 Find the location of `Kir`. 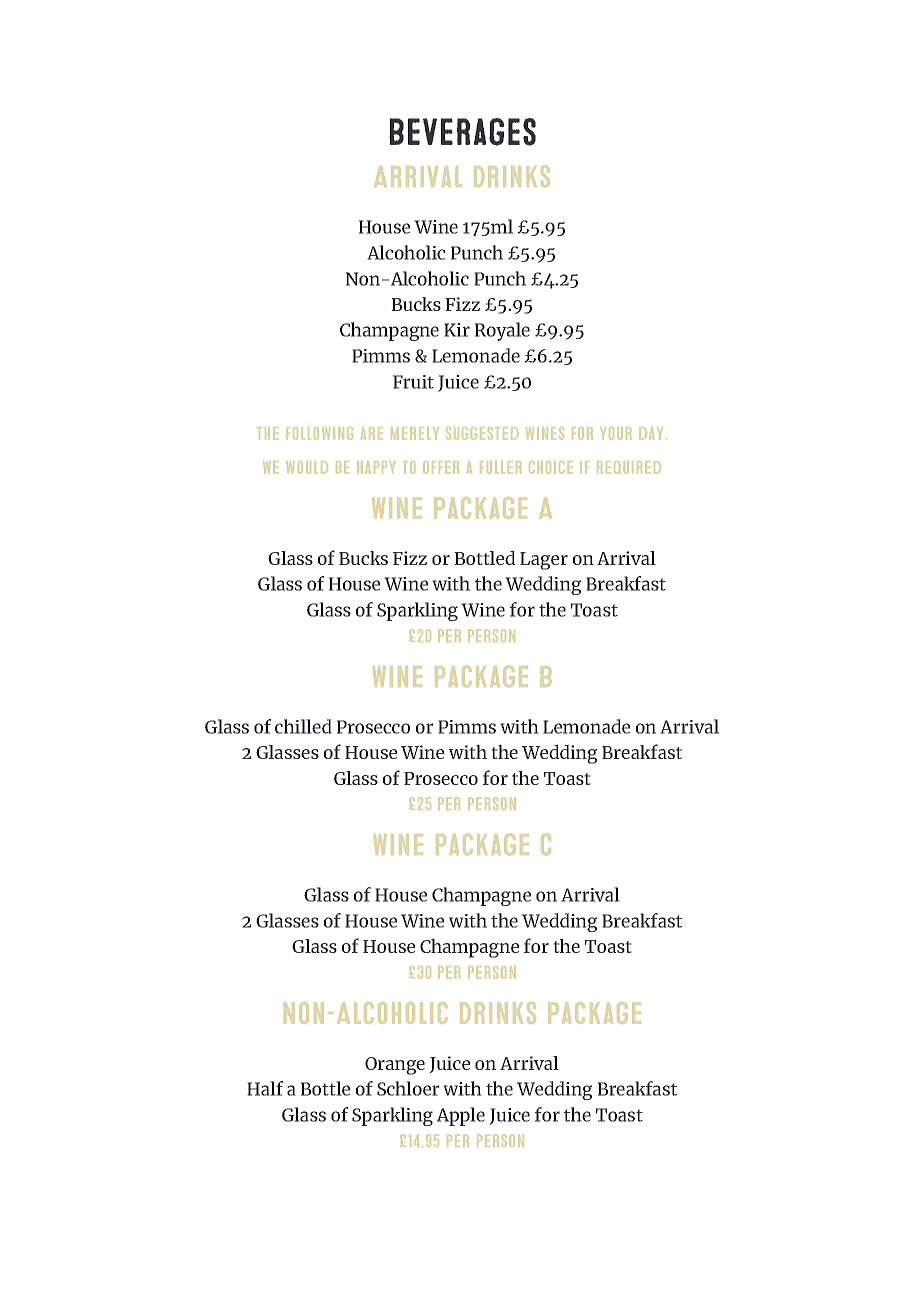

Kir is located at coordinates (457, 330).
